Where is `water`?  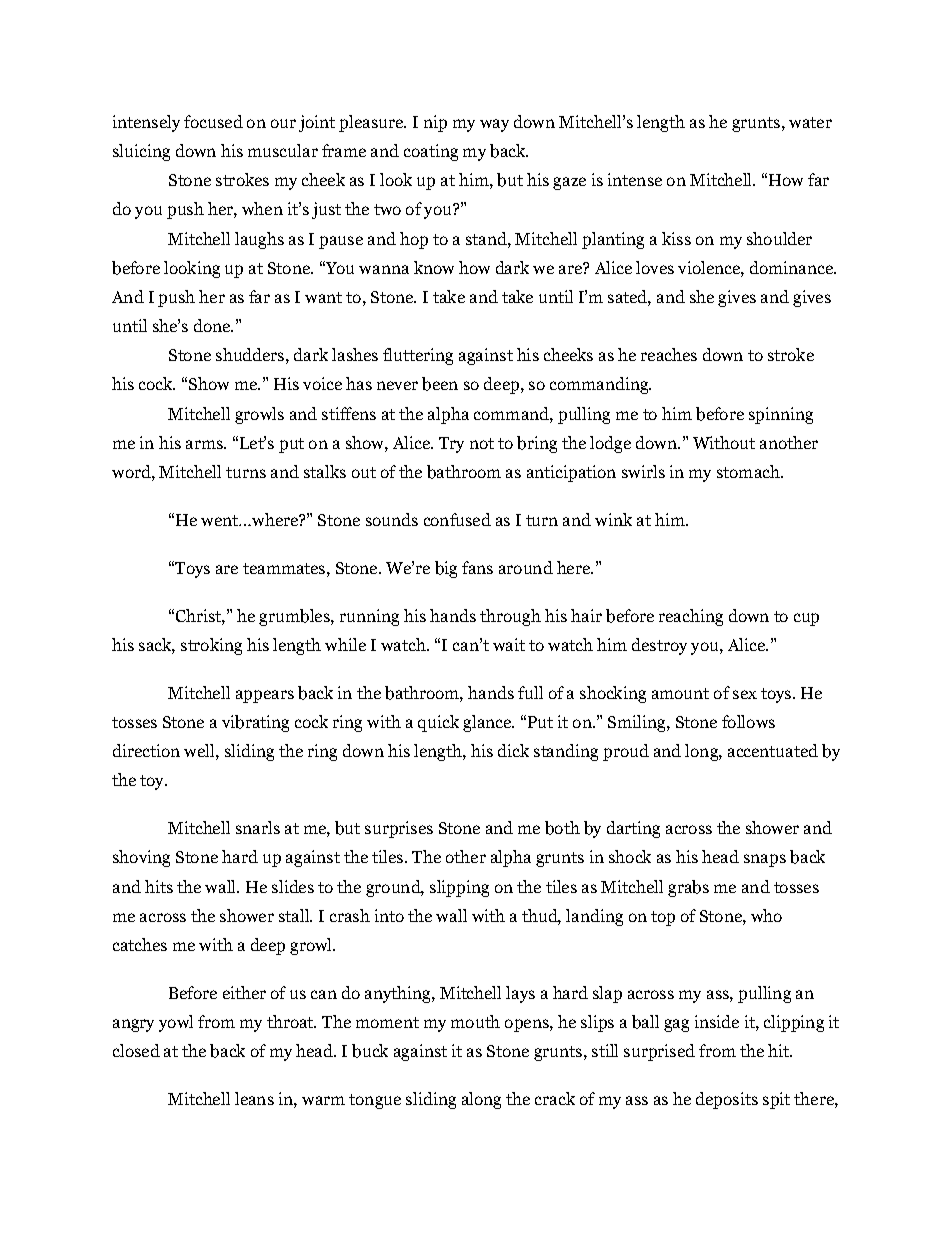
water is located at coordinates (810, 122).
